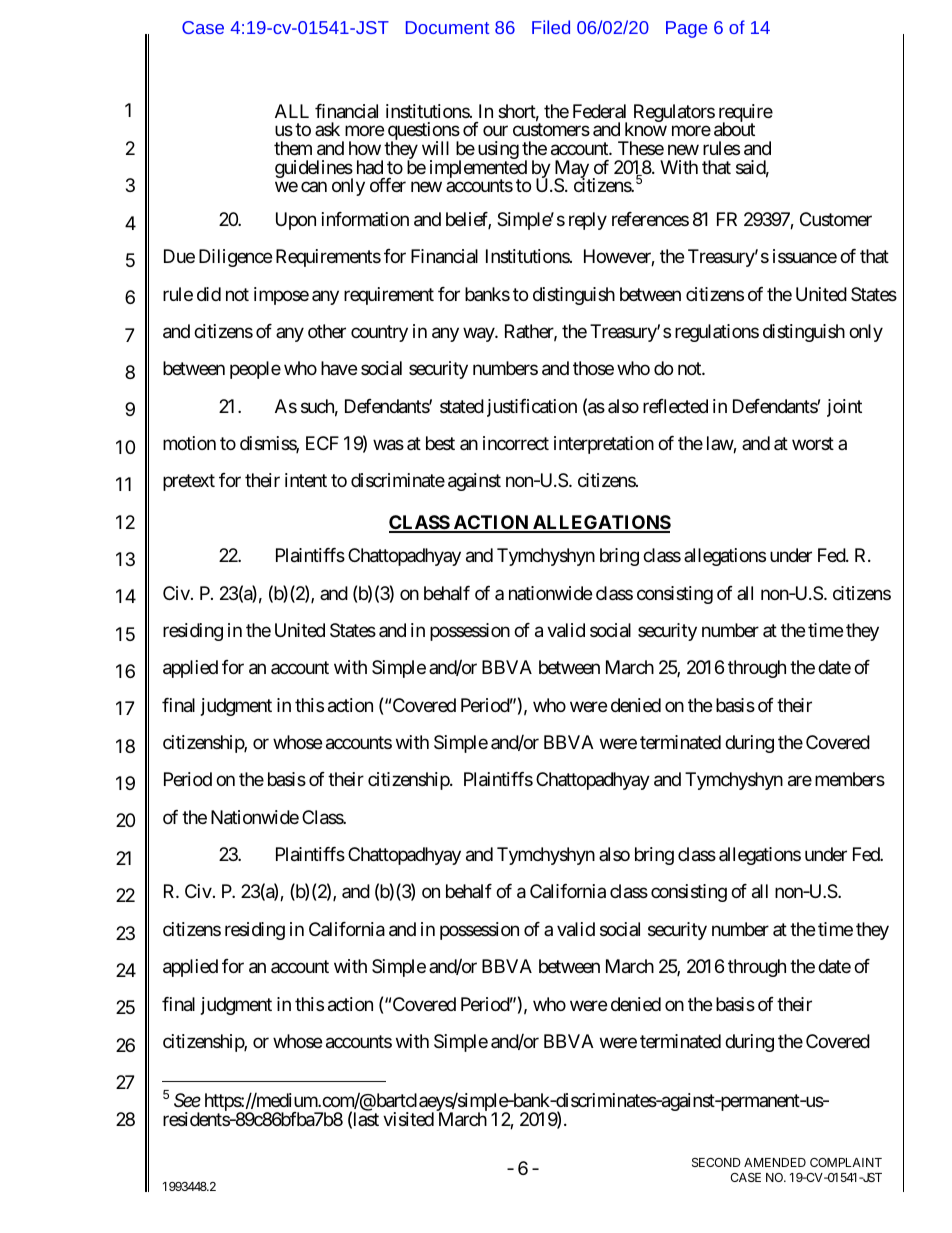 Image resolution: width=952 pixels, height=1233 pixels. Describe the element at coordinates (551, 27) in the image. I see `Filed` at that location.
